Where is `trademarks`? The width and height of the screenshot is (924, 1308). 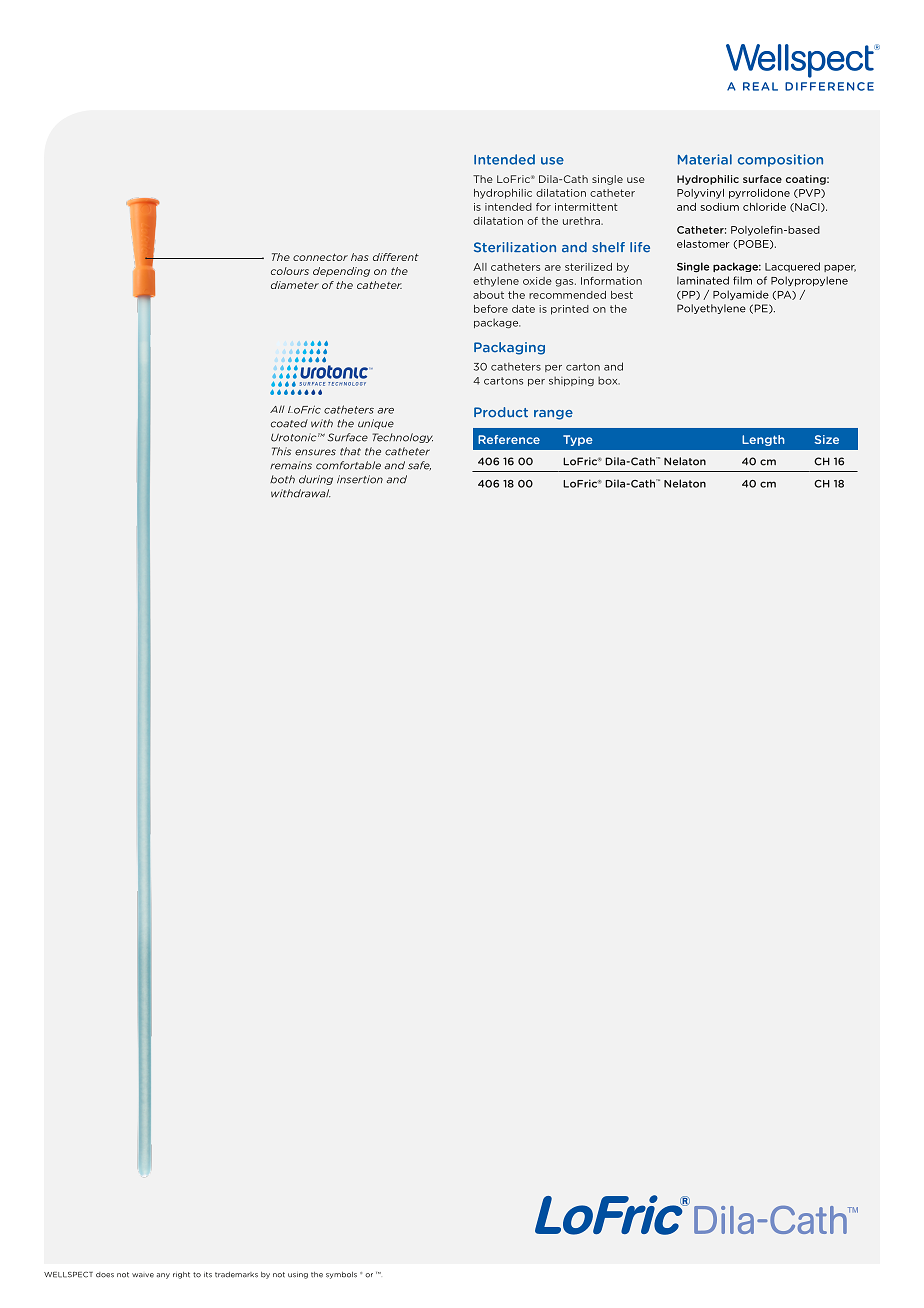 trademarks is located at coordinates (236, 1275).
